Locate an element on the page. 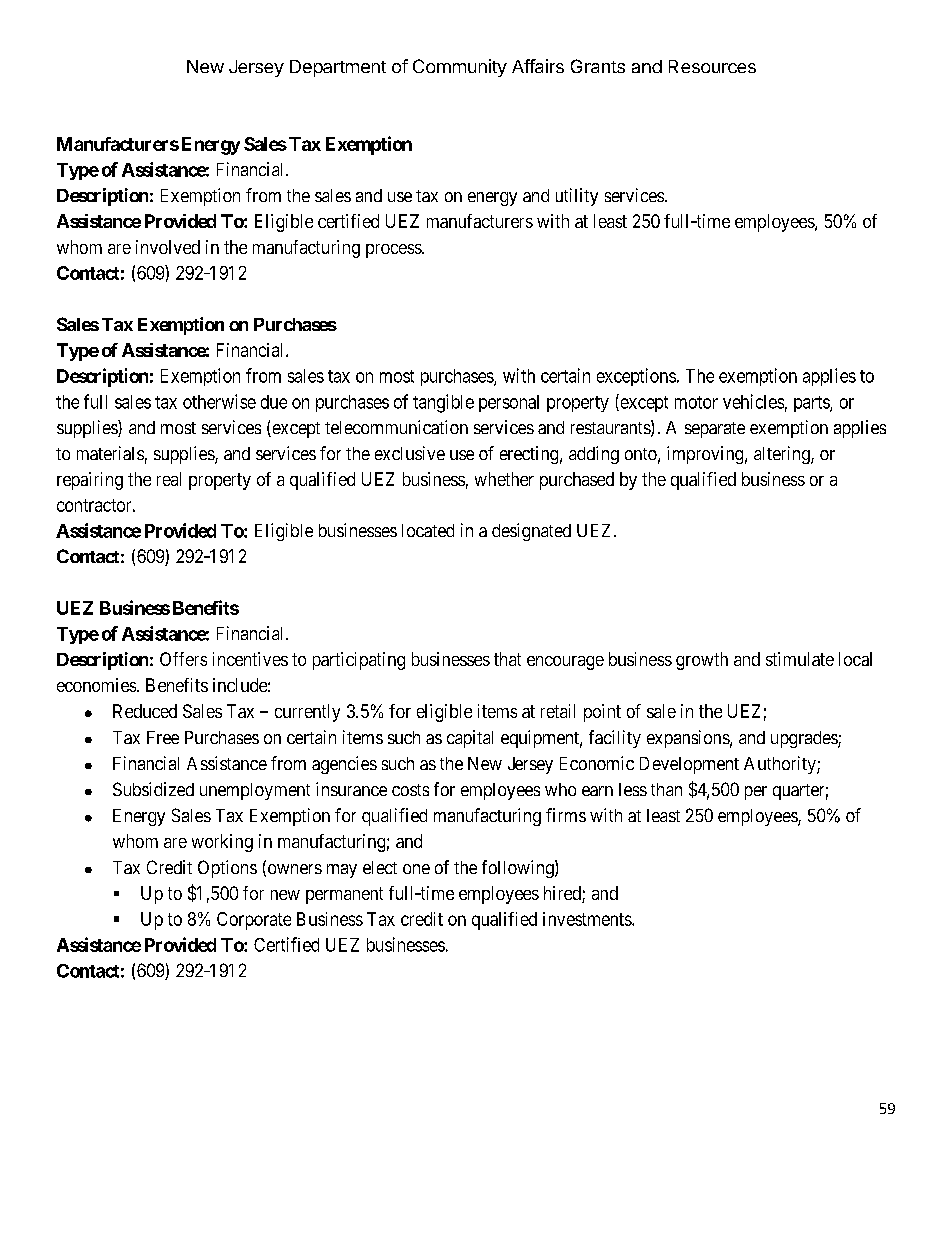 The image size is (952, 1233). tangible is located at coordinates (443, 403).
